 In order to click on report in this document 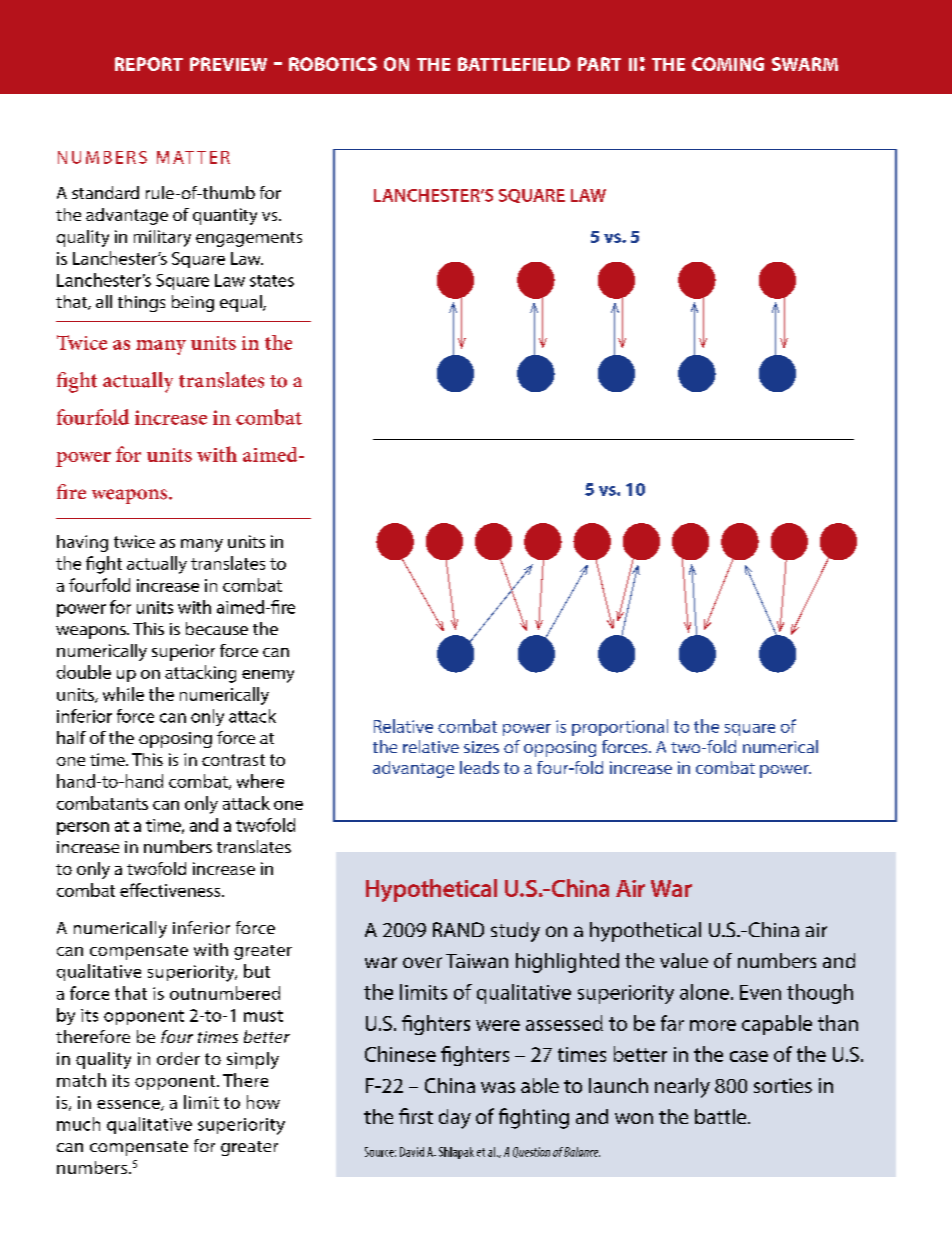, I will do `click(149, 64)`.
